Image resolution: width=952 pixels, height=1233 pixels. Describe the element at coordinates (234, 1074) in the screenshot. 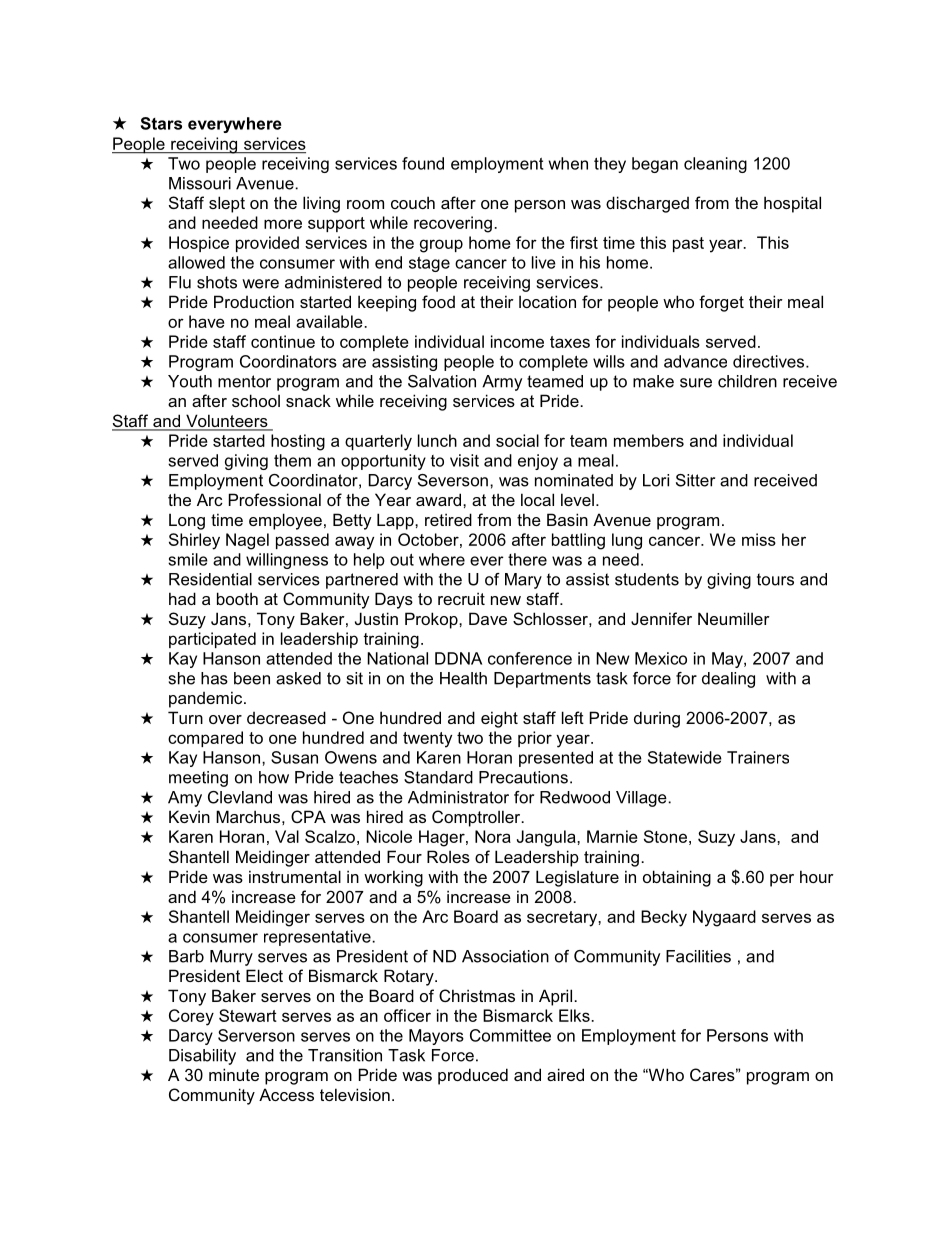

I see `minute` at that location.
